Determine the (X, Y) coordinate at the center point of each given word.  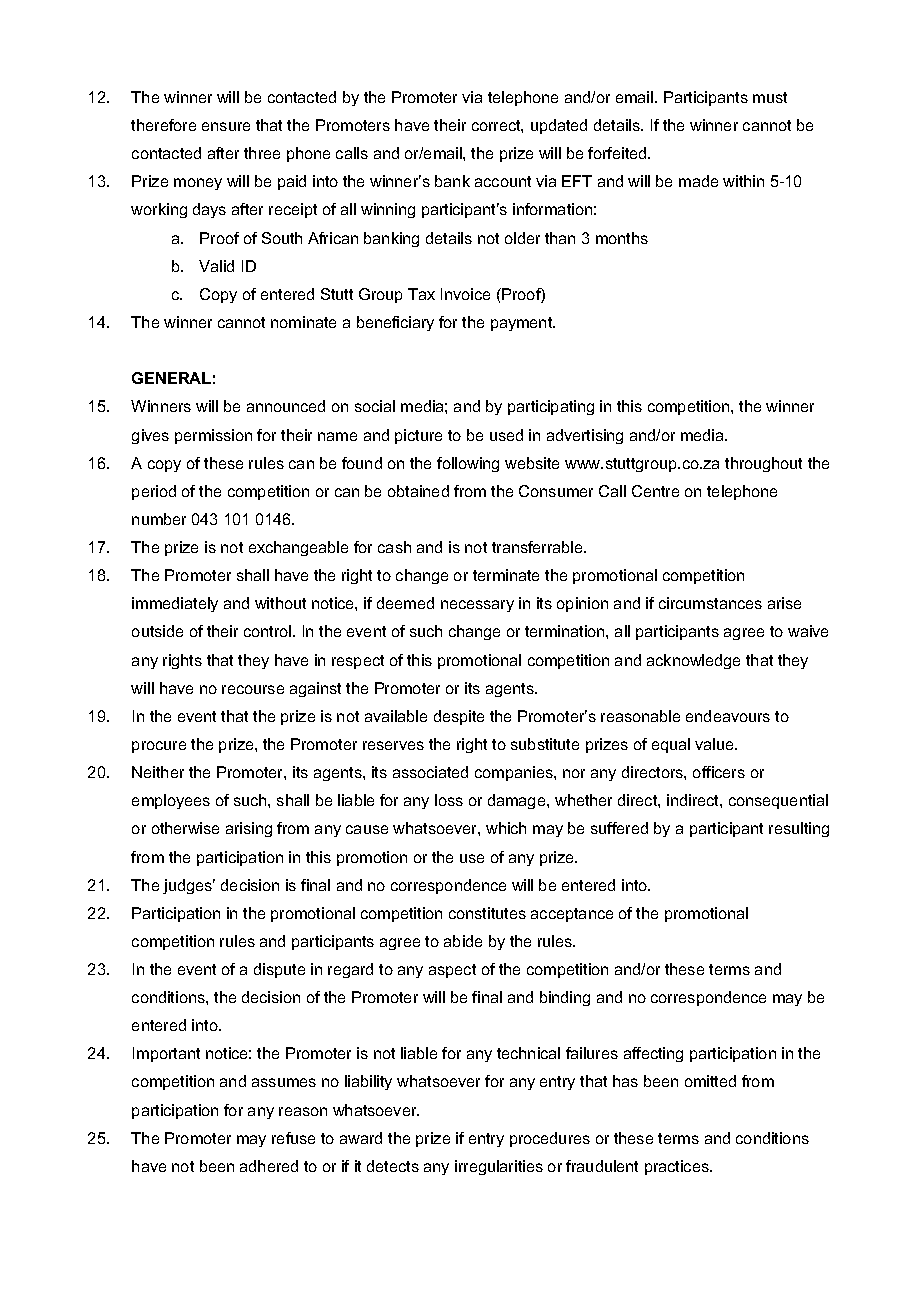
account (503, 181)
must (770, 97)
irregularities (499, 1167)
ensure (226, 126)
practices (678, 1167)
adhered (269, 1166)
